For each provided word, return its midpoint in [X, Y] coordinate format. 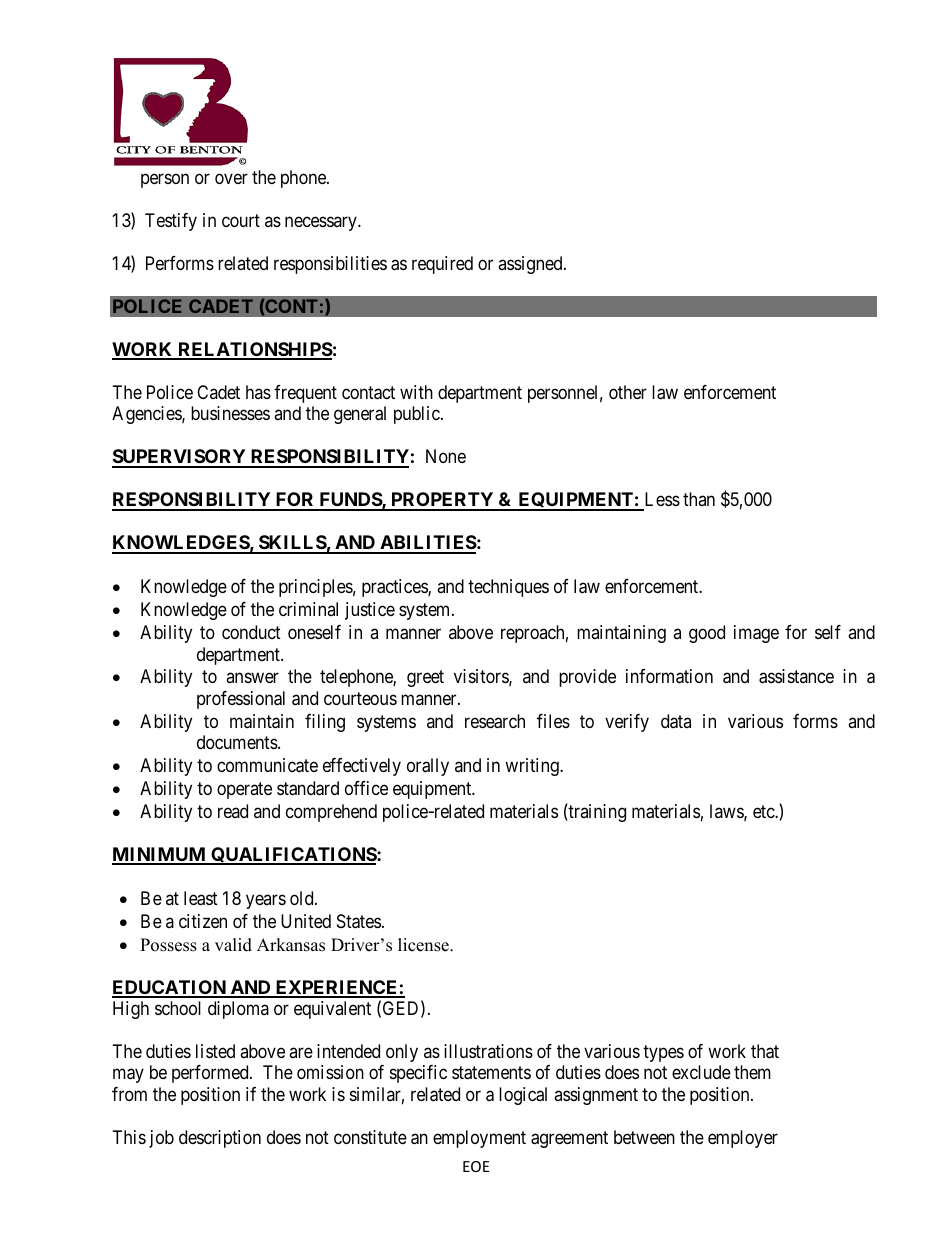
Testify [171, 222]
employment [479, 1139]
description [220, 1139]
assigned [531, 265]
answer [252, 678]
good [707, 634]
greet [425, 679]
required [442, 265]
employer [743, 1139]
